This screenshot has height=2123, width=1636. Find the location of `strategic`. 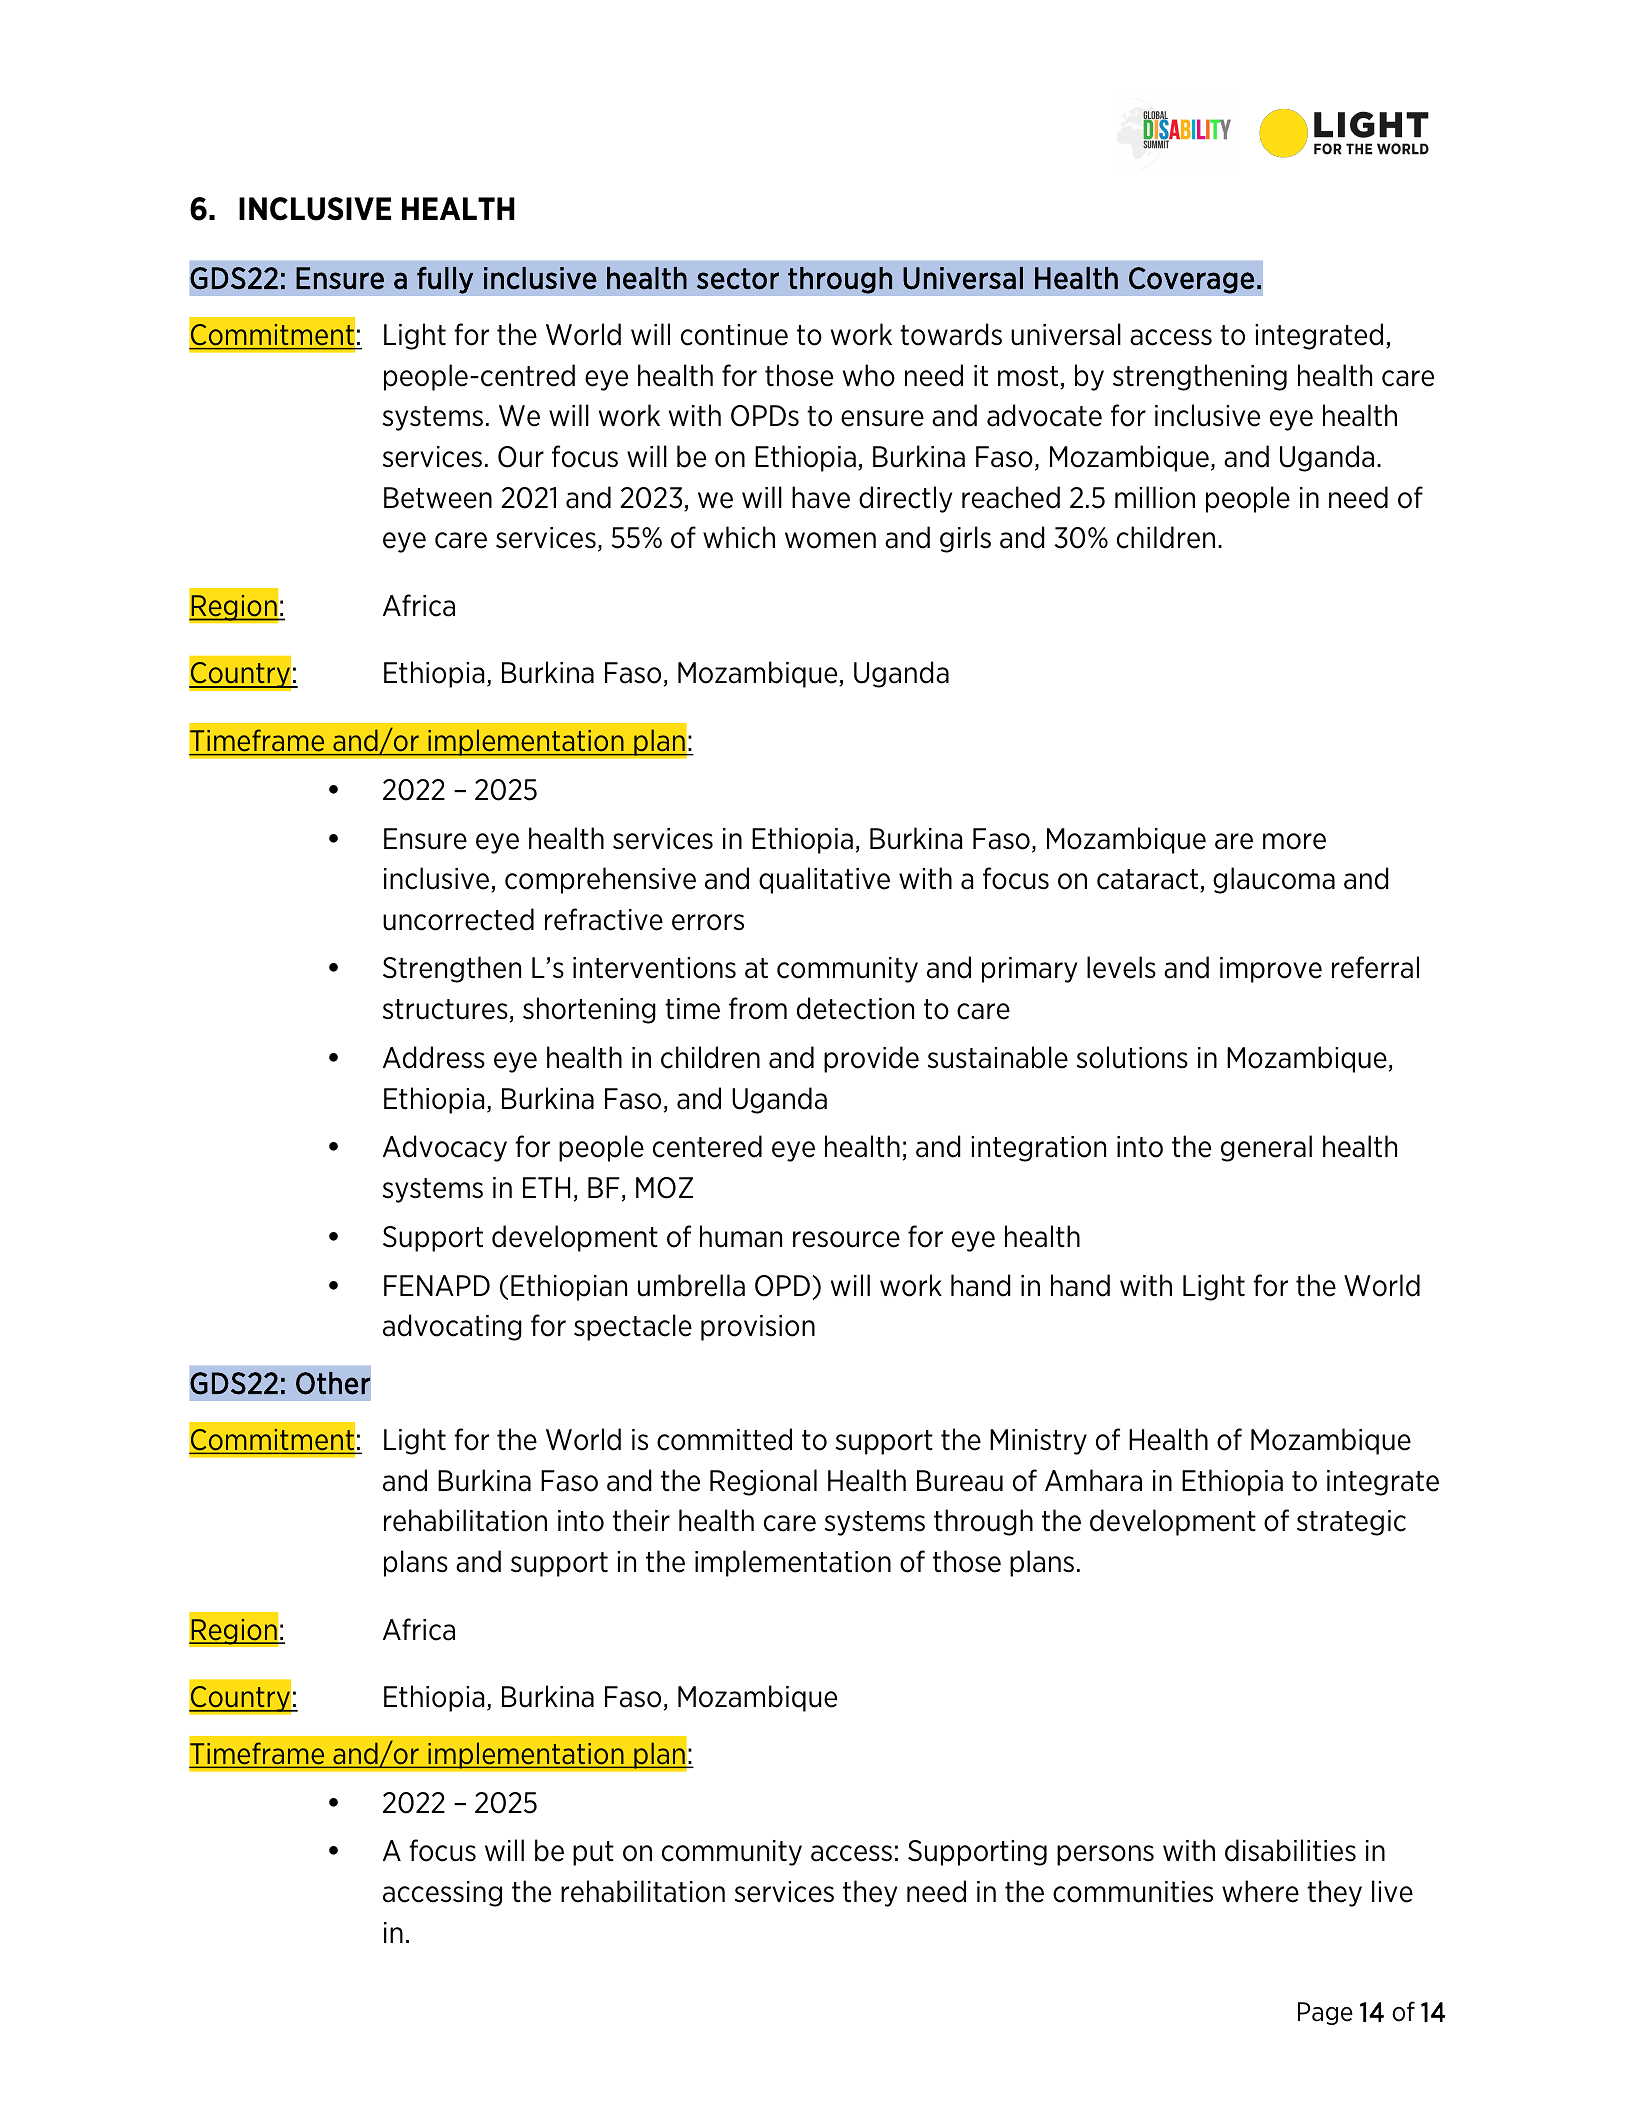

strategic is located at coordinates (1351, 1523).
